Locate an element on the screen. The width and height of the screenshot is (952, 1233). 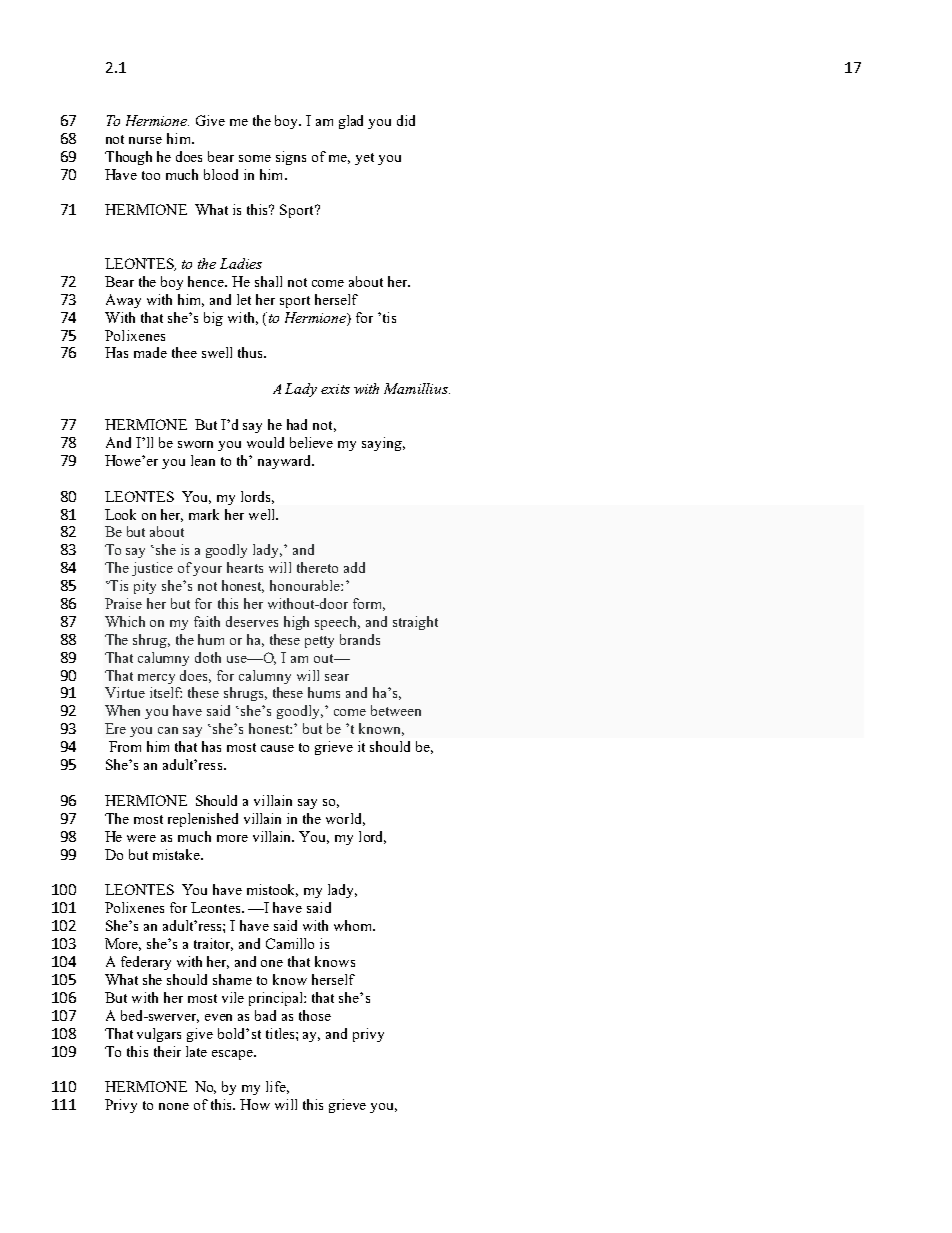
pity is located at coordinates (145, 587).
